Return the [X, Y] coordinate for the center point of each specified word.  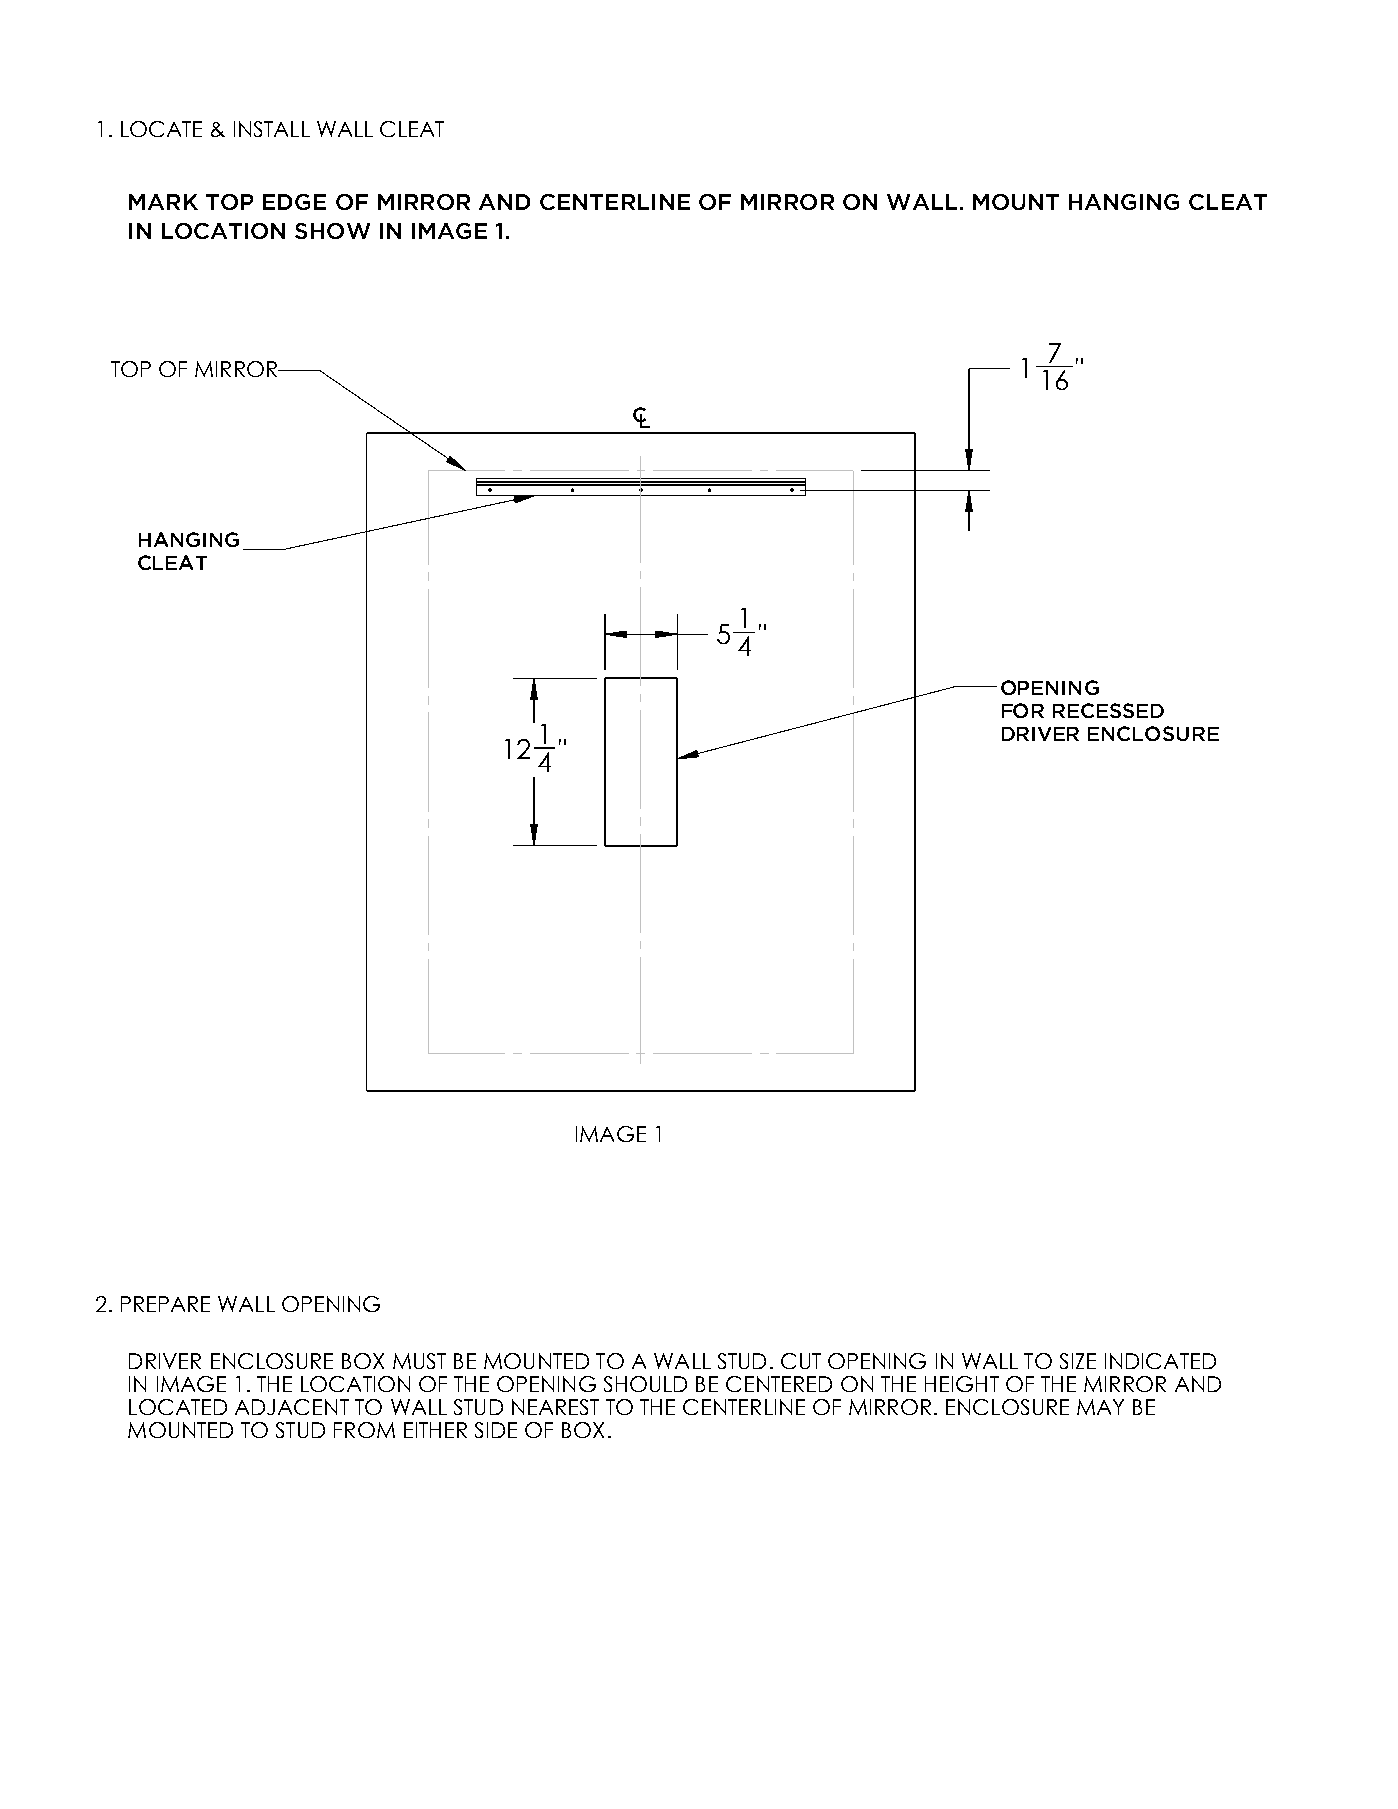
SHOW [332, 231]
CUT [801, 1361]
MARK [163, 202]
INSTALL [272, 129]
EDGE [294, 202]
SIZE [1078, 1361]
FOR [1023, 710]
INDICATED [1160, 1361]
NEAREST [555, 1407]
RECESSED [1108, 710]
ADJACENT [292, 1407]
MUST [419, 1361]
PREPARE [165, 1304]
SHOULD [645, 1384]
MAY [1100, 1407]
